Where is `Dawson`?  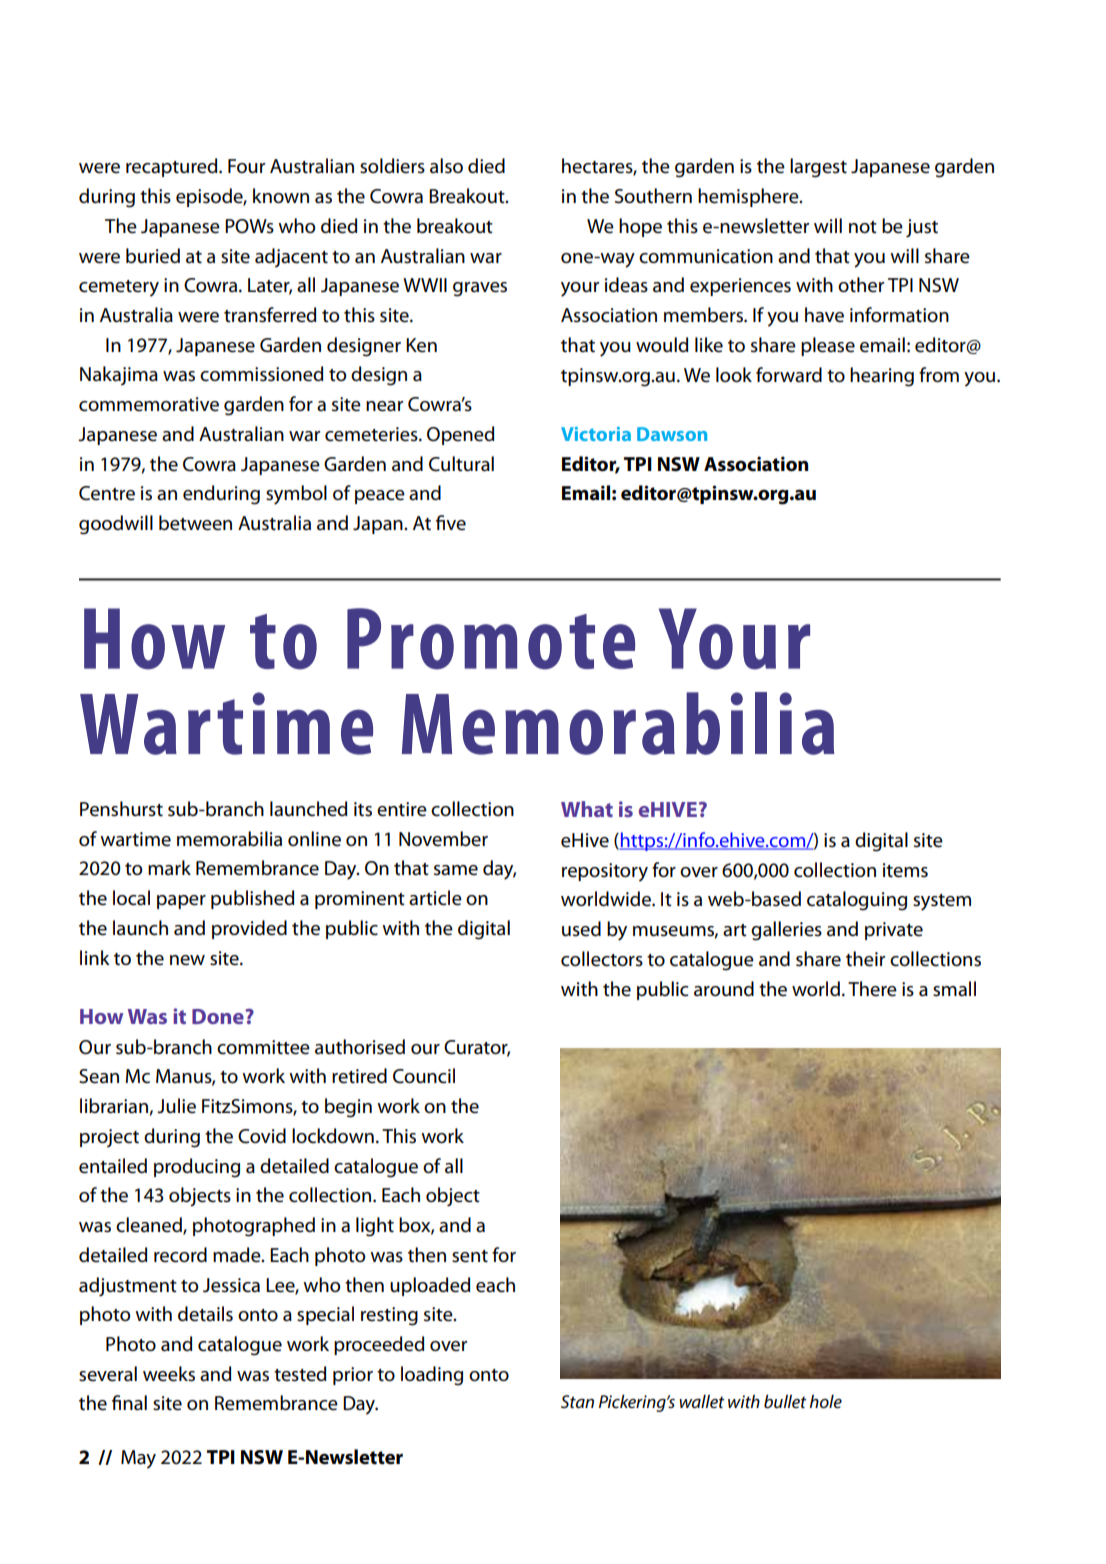
Dawson is located at coordinates (672, 434).
